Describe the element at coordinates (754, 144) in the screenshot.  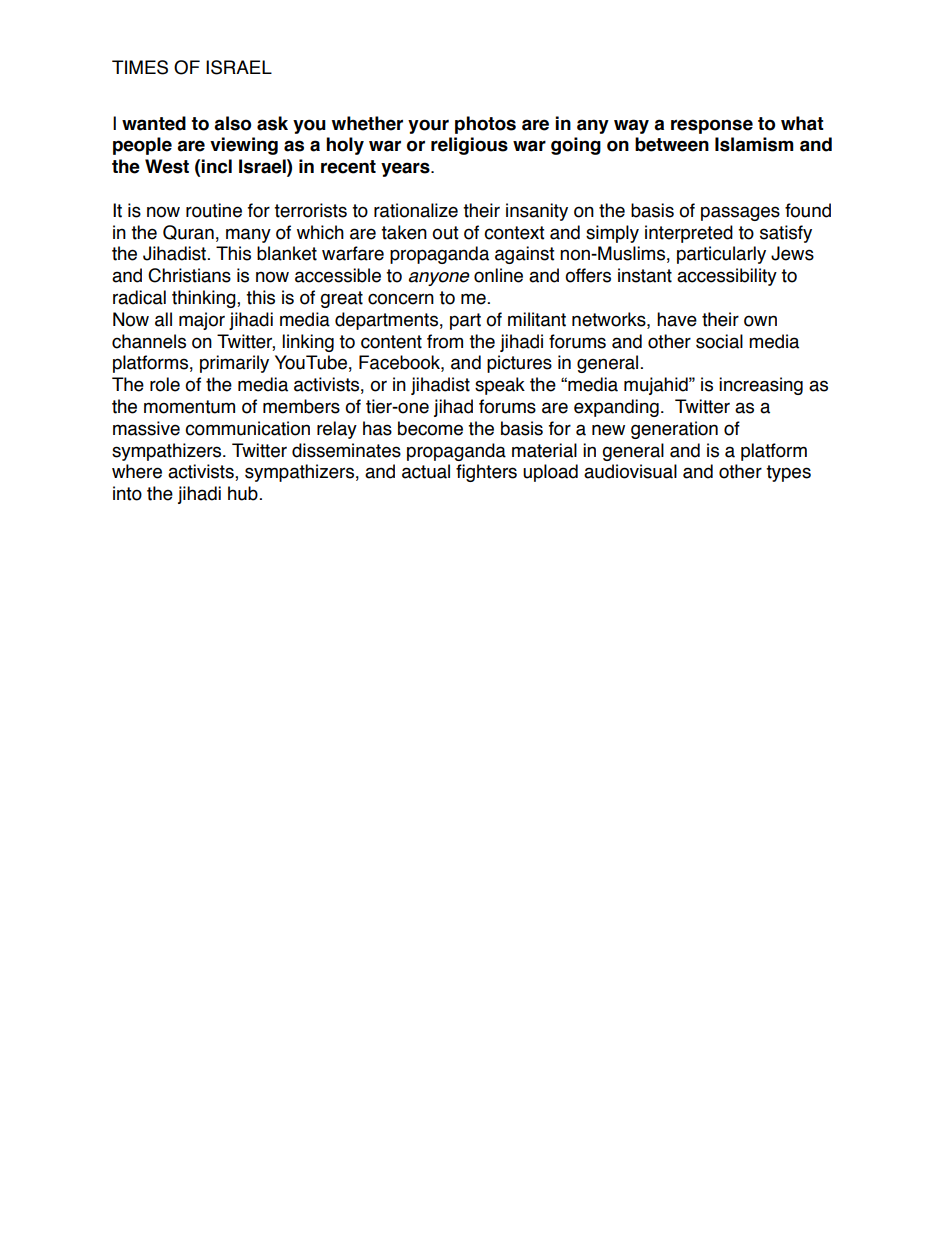
I see `Islamism` at that location.
